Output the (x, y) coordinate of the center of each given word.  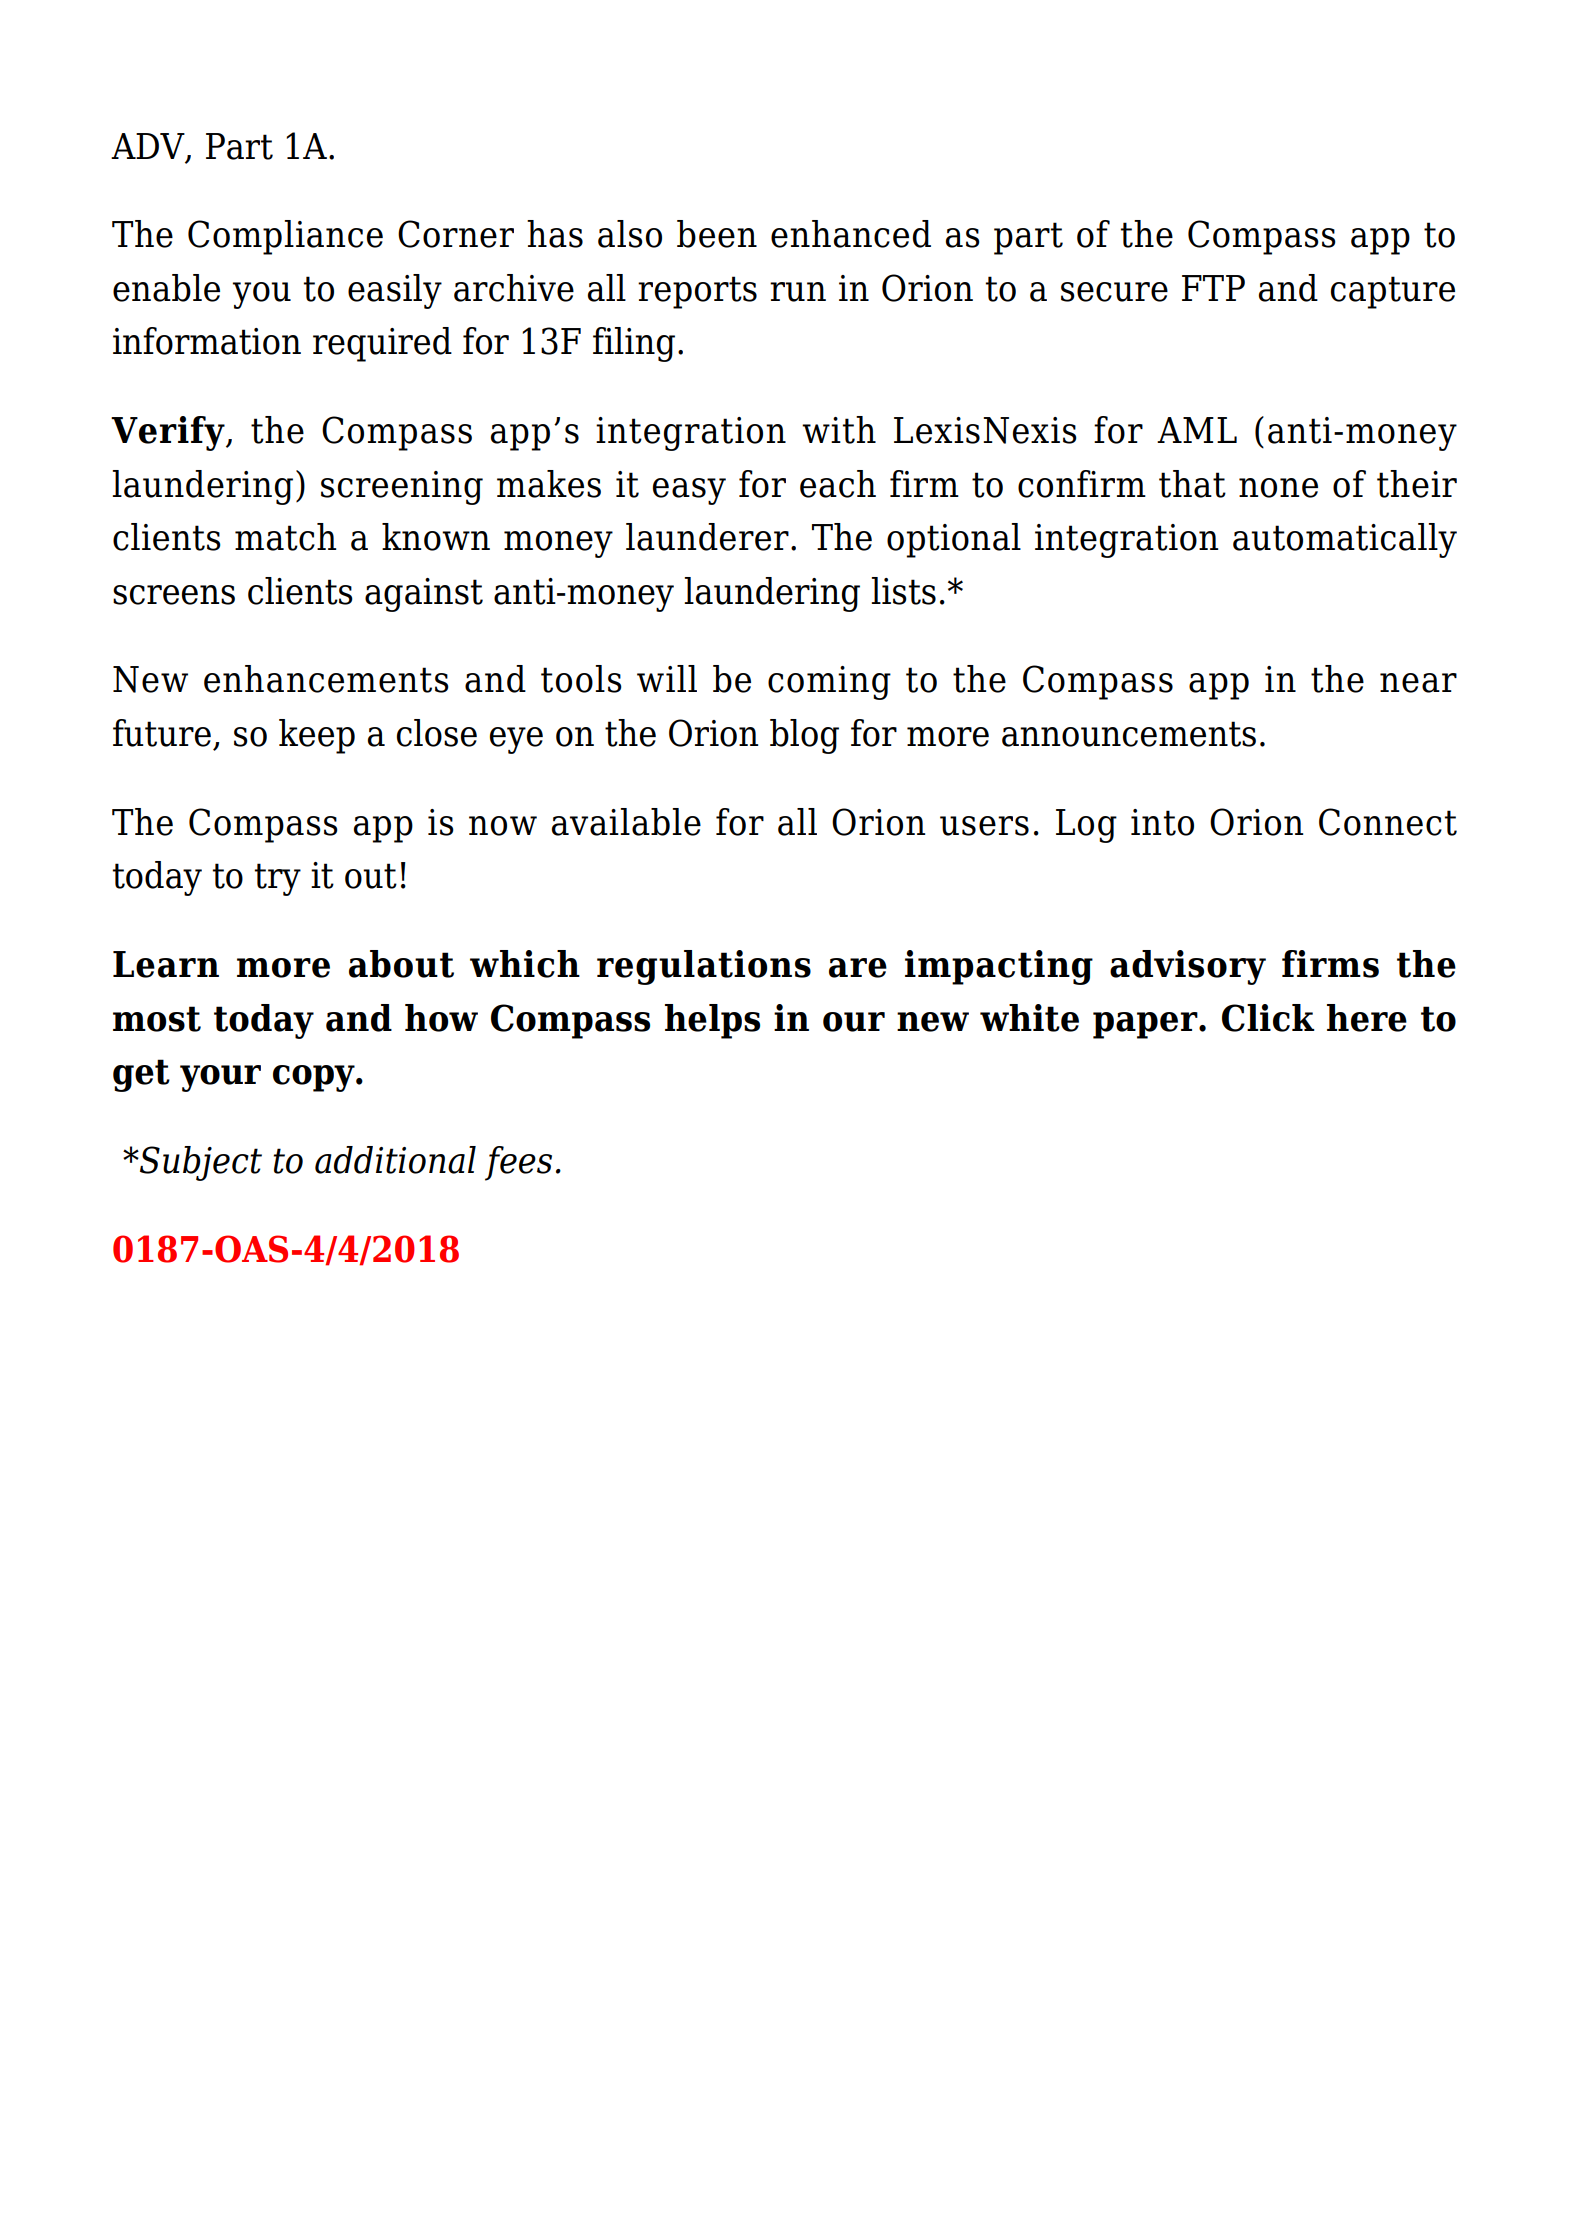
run (798, 292)
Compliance (285, 237)
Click (1268, 1018)
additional (395, 1160)
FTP (1213, 288)
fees (518, 1163)
